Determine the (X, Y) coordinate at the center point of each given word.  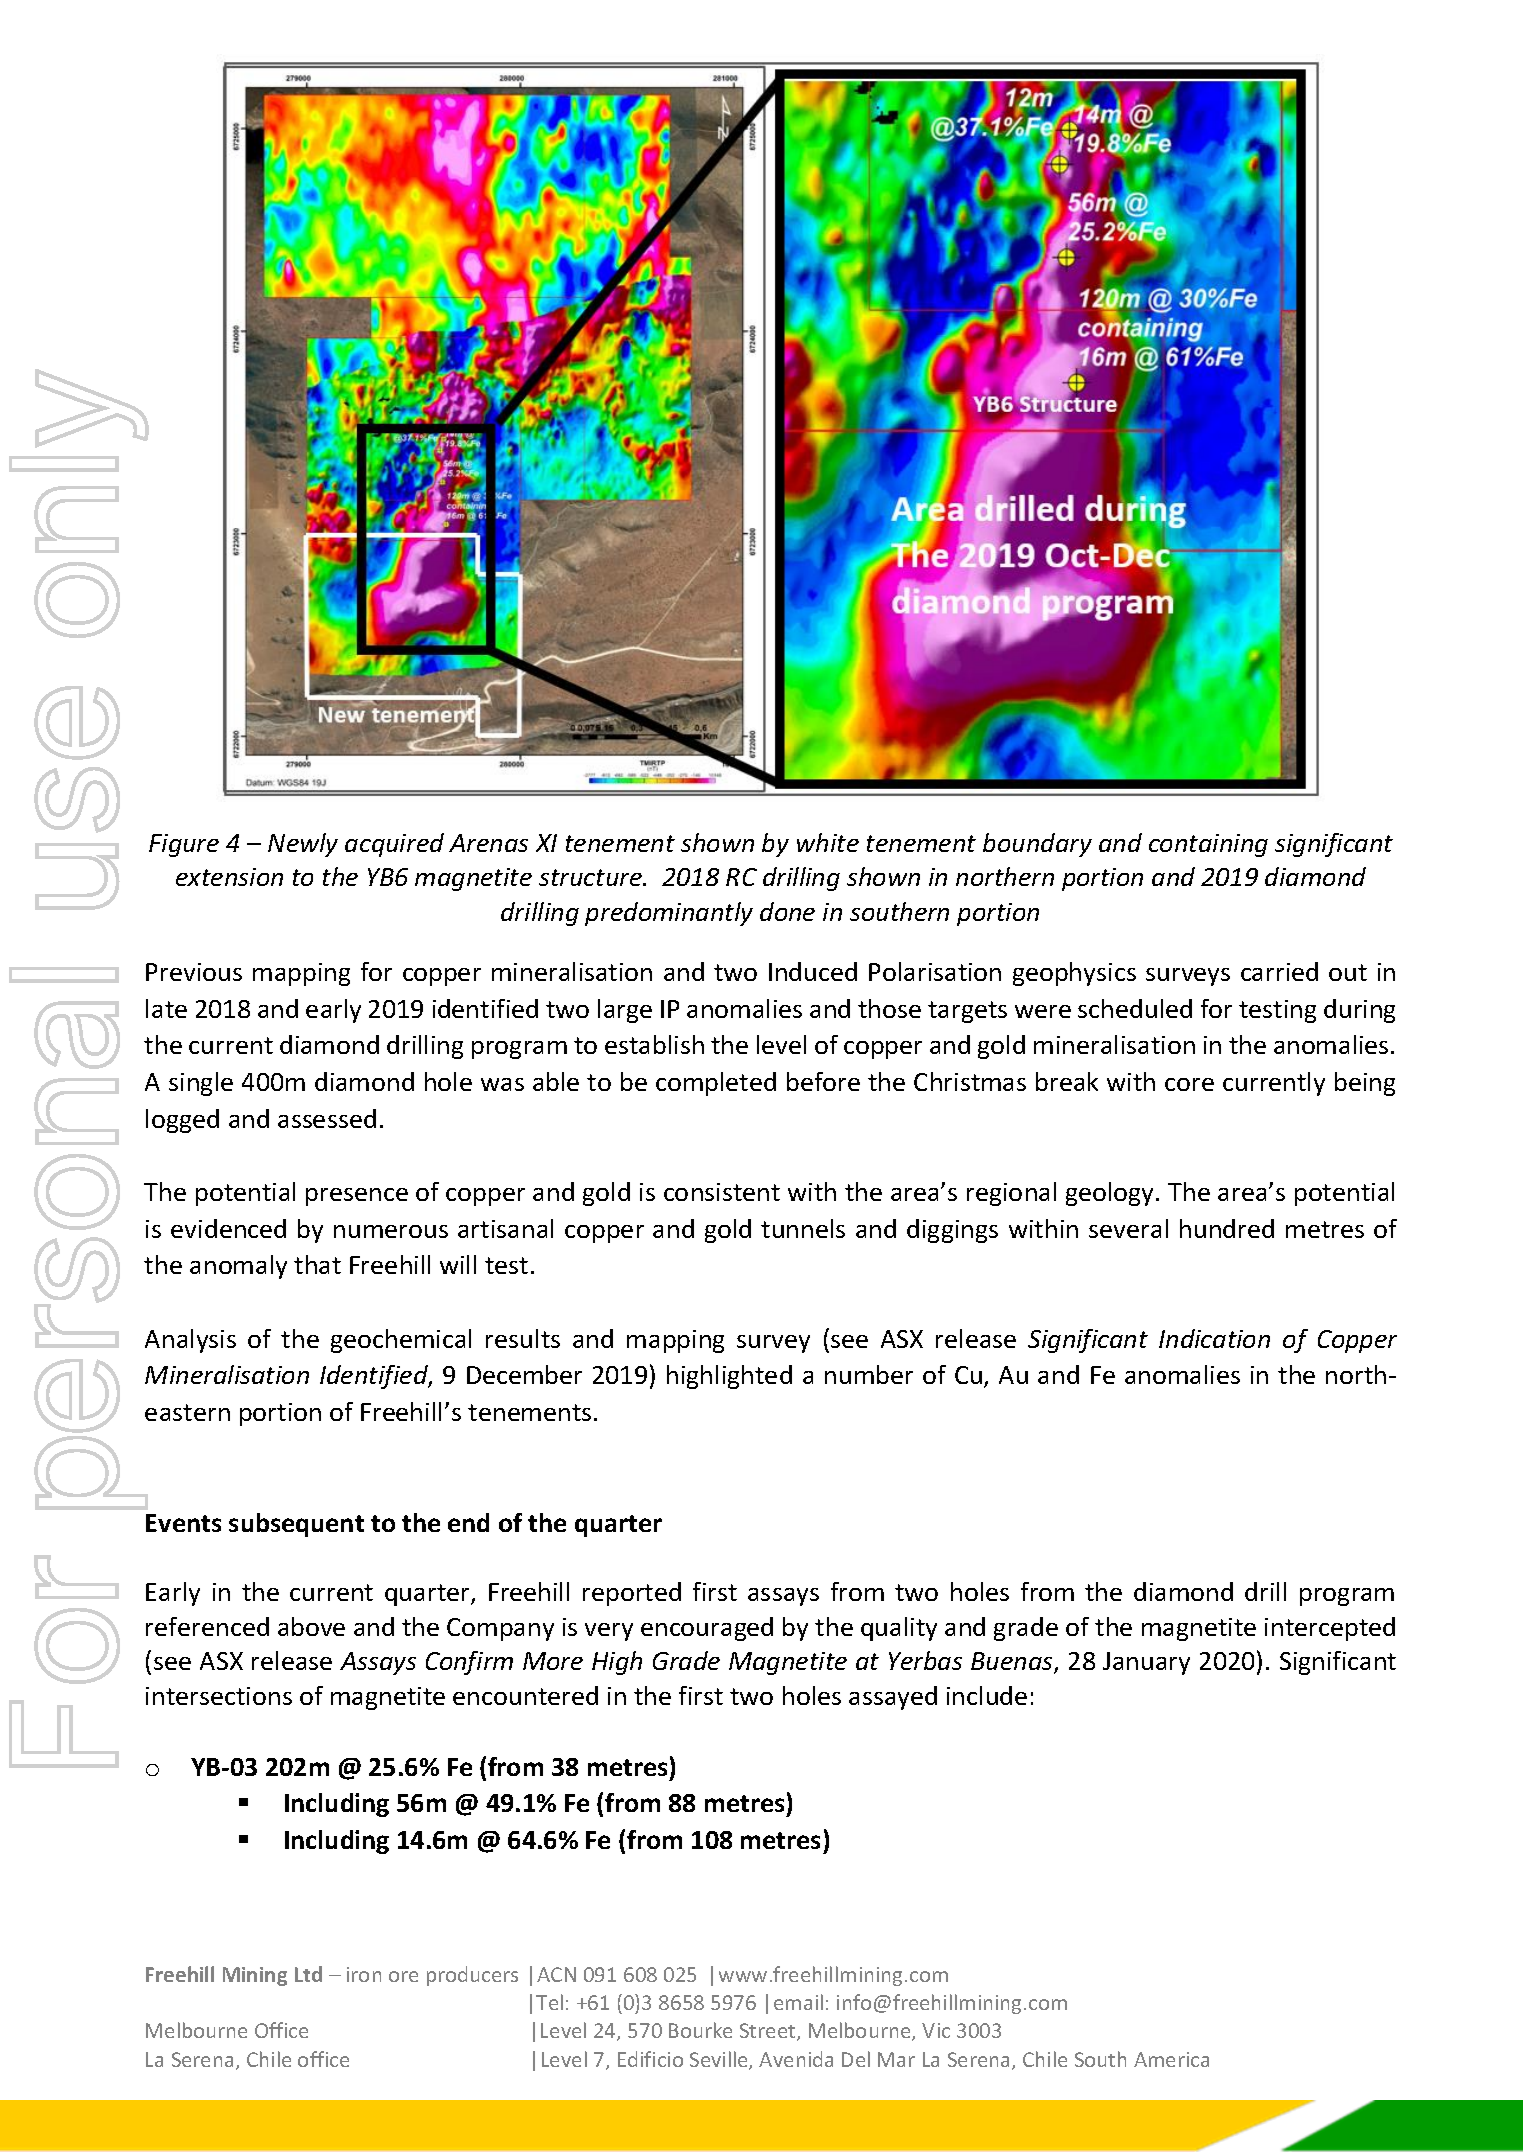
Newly (303, 845)
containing (1208, 845)
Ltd (308, 1974)
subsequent (296, 1525)
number (869, 1374)
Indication (1214, 1338)
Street (769, 2032)
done (787, 911)
